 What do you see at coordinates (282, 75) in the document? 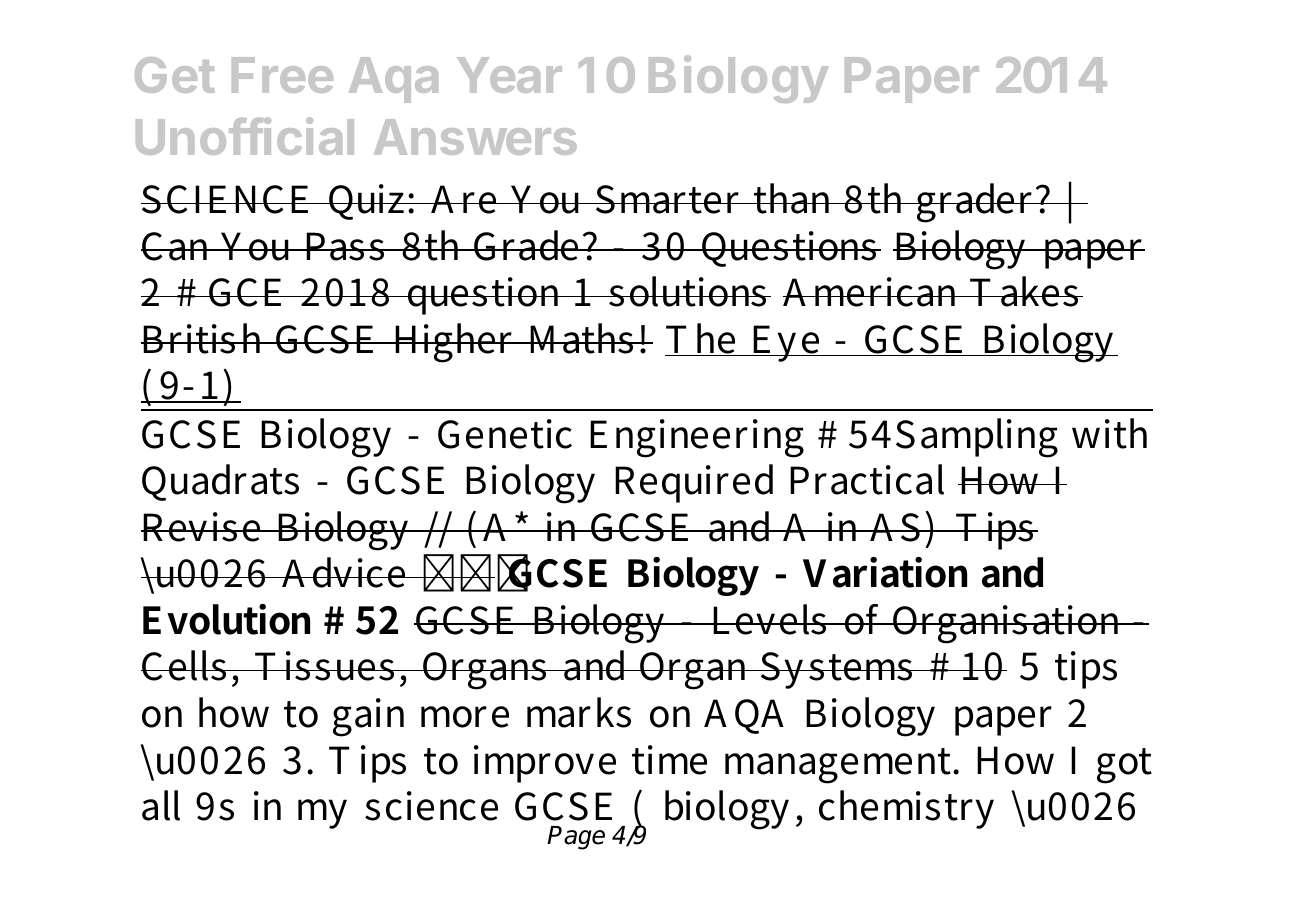
I see `Free` at bounding box center [282, 75].
